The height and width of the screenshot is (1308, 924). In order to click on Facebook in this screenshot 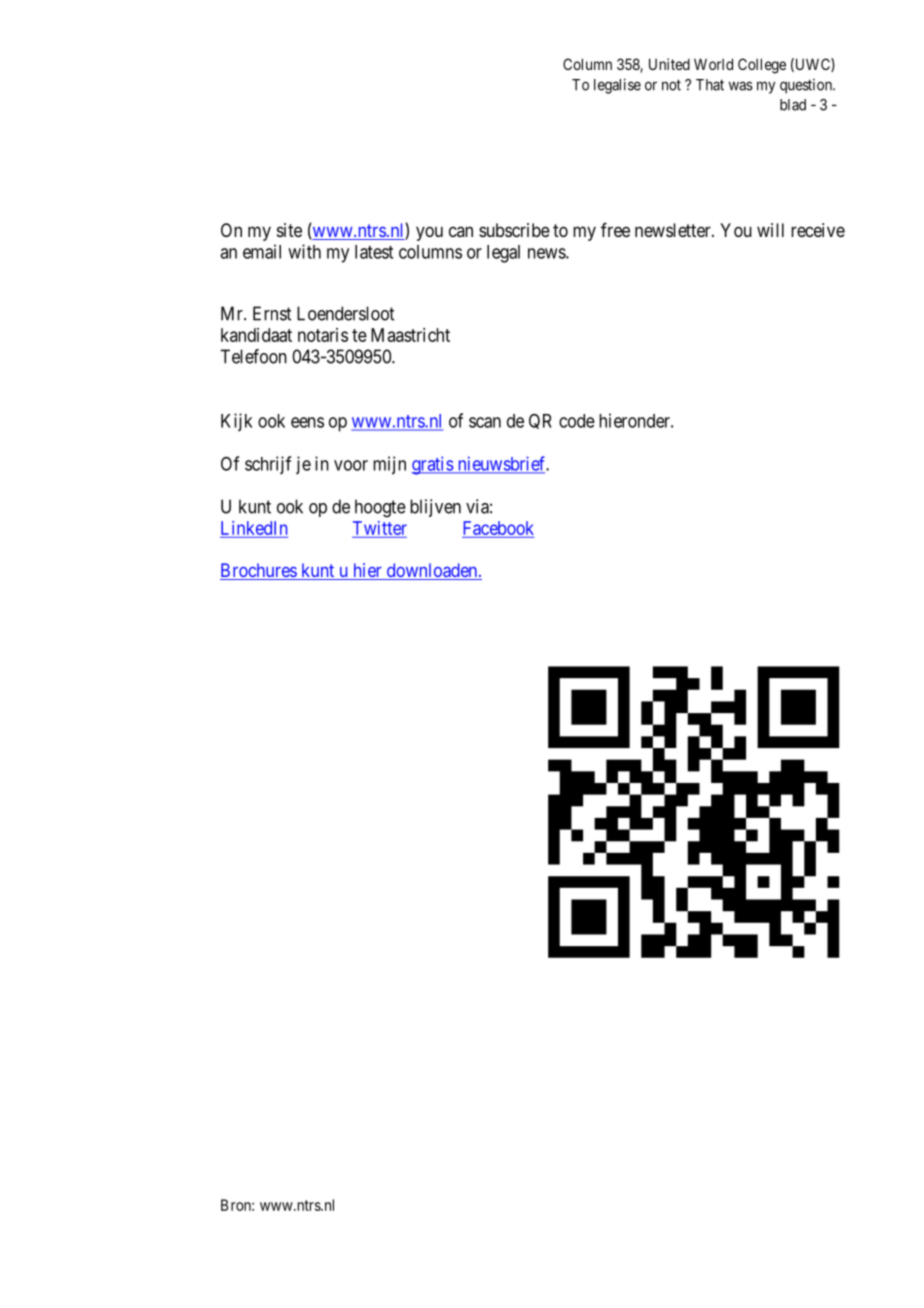, I will do `click(498, 528)`.
